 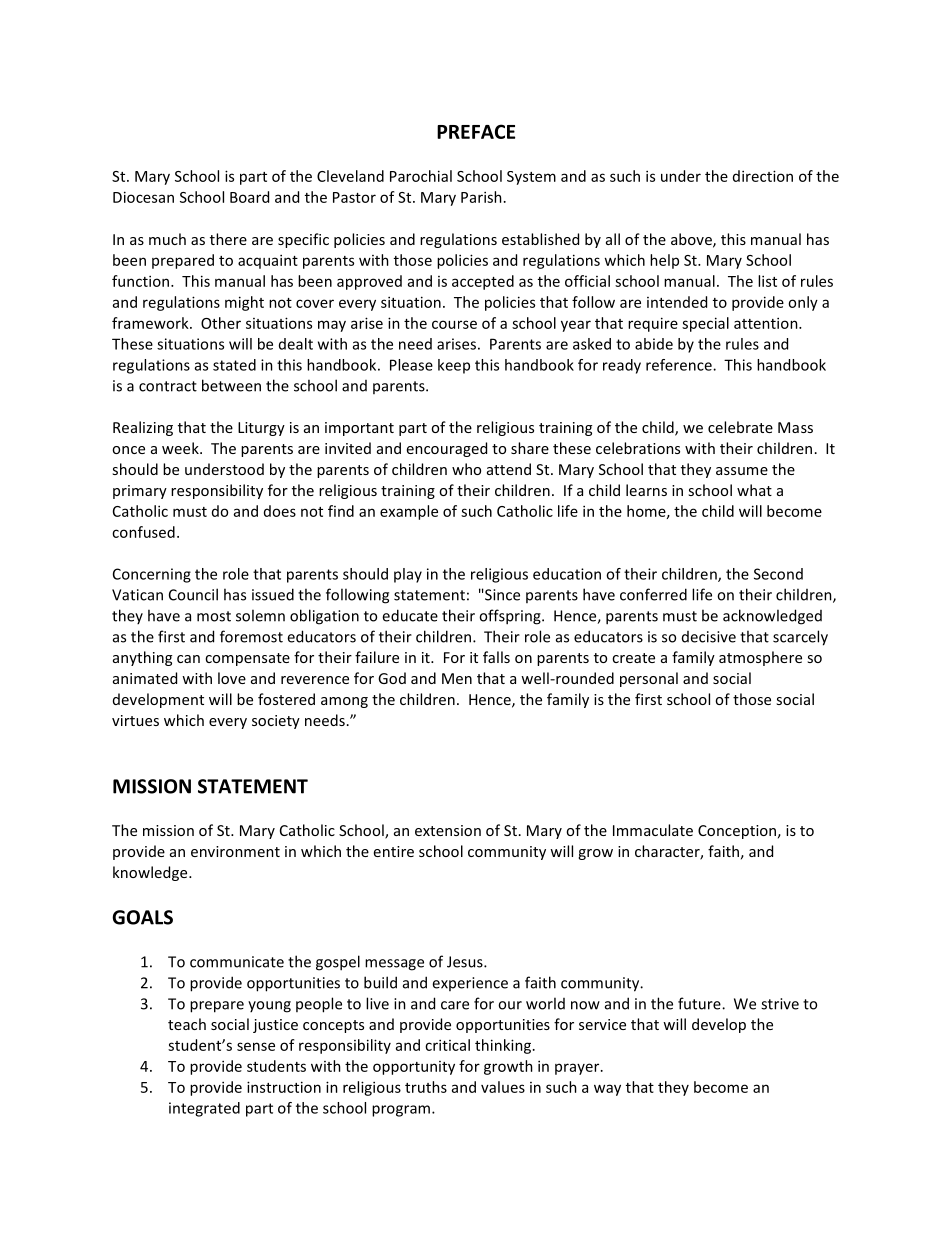 What do you see at coordinates (709, 637) in the screenshot?
I see `decisive` at bounding box center [709, 637].
